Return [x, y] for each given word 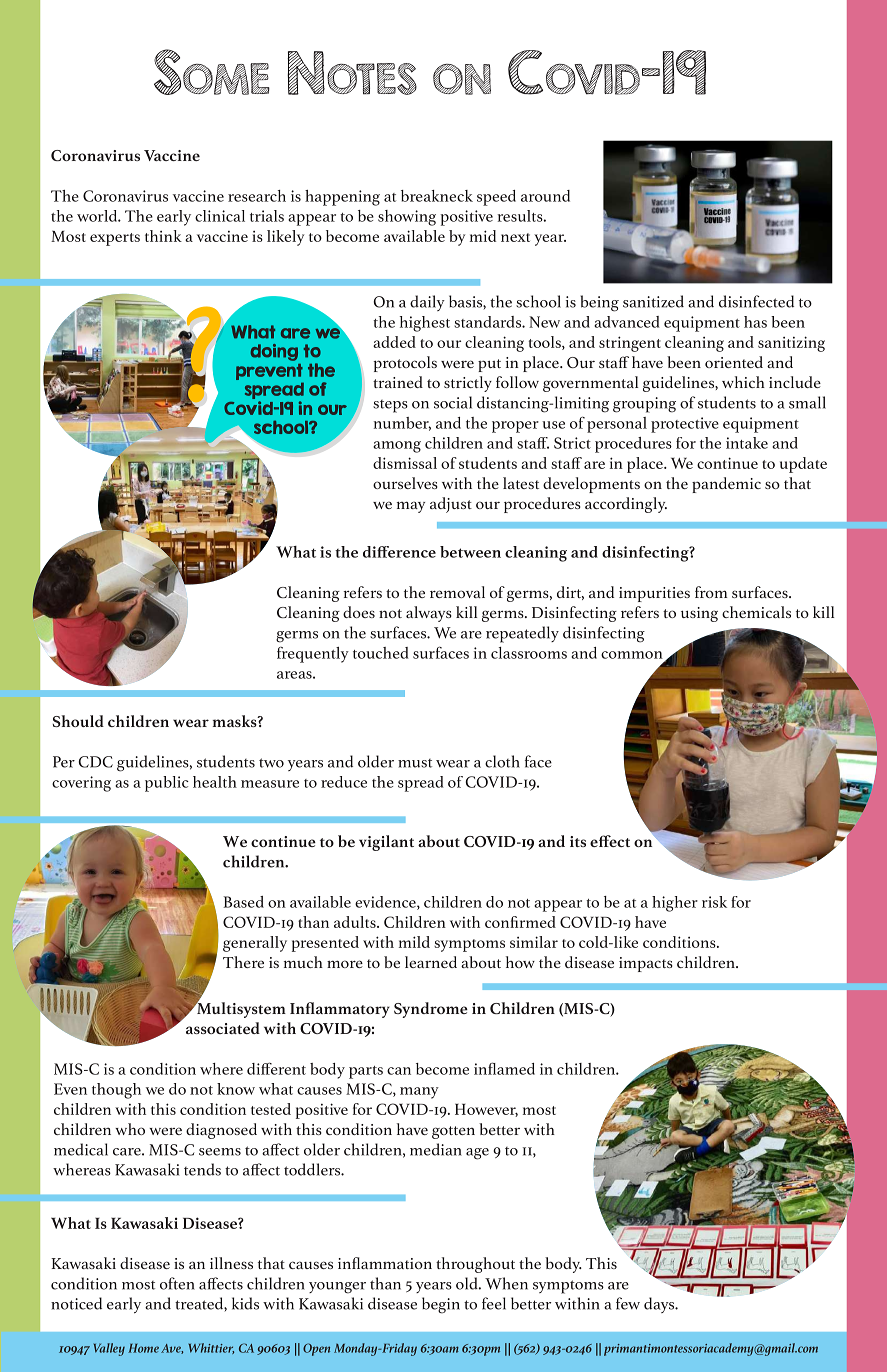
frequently [313, 655]
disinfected [756, 301]
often [177, 1283]
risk [714, 902]
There [243, 962]
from [711, 592]
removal [457, 592]
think [163, 236]
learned [431, 962]
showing [407, 218]
